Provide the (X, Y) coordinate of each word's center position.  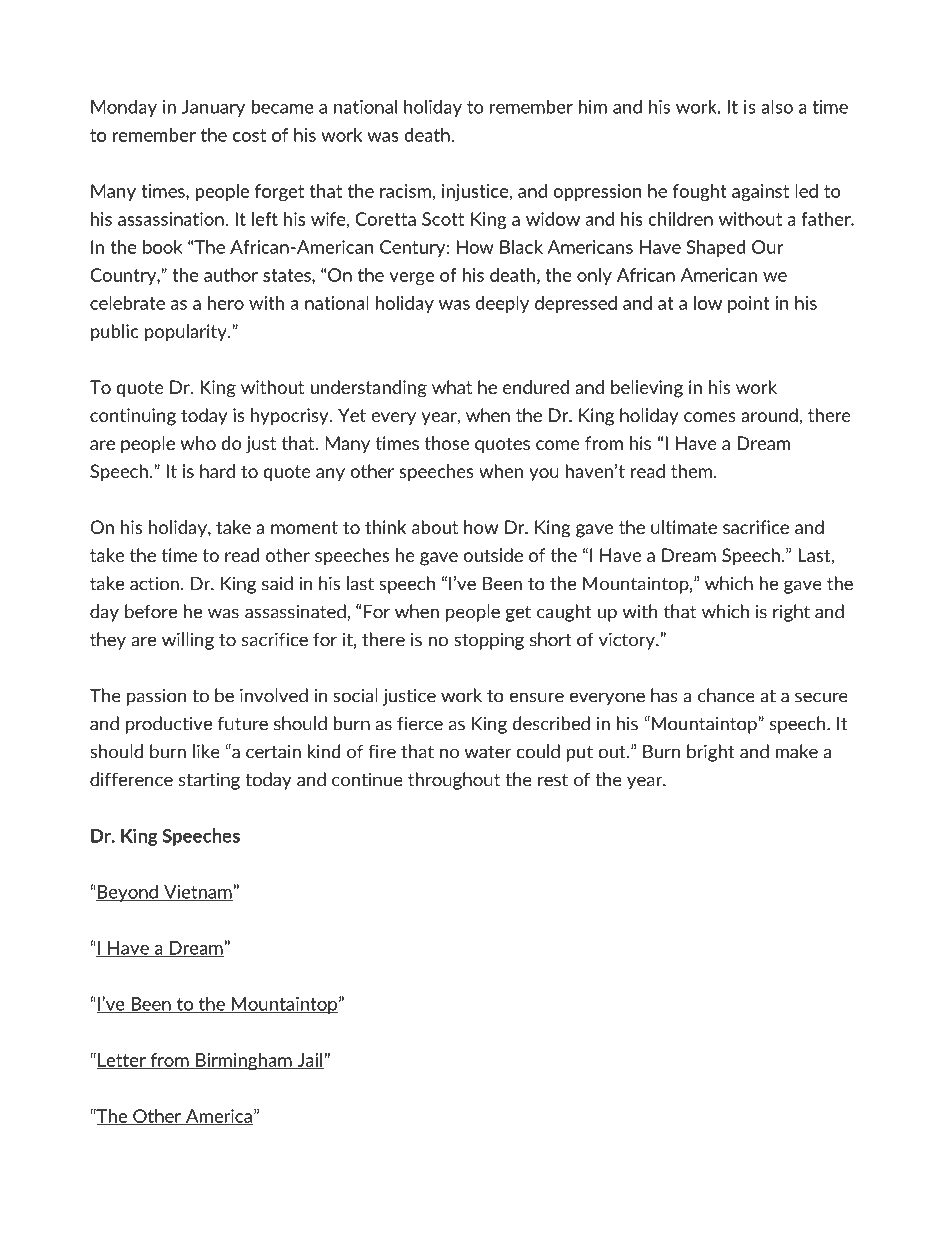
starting (209, 781)
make (797, 751)
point (749, 304)
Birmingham (244, 1061)
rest (553, 780)
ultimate (684, 527)
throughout (454, 781)
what (452, 387)
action (154, 583)
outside (493, 555)
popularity (187, 333)
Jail (309, 1061)
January (213, 108)
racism (405, 191)
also (777, 106)
